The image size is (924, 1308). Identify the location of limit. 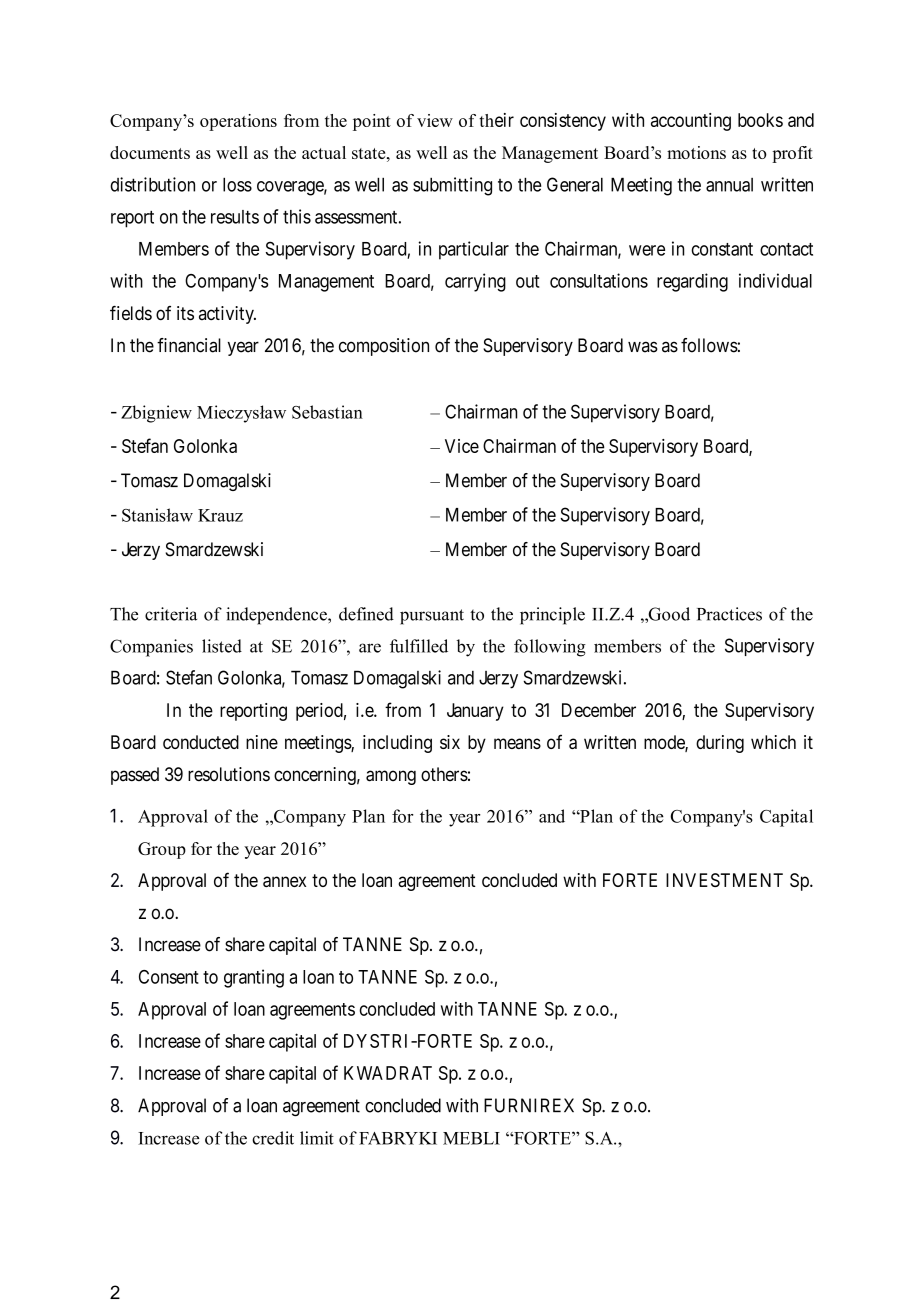
(317, 1138).
